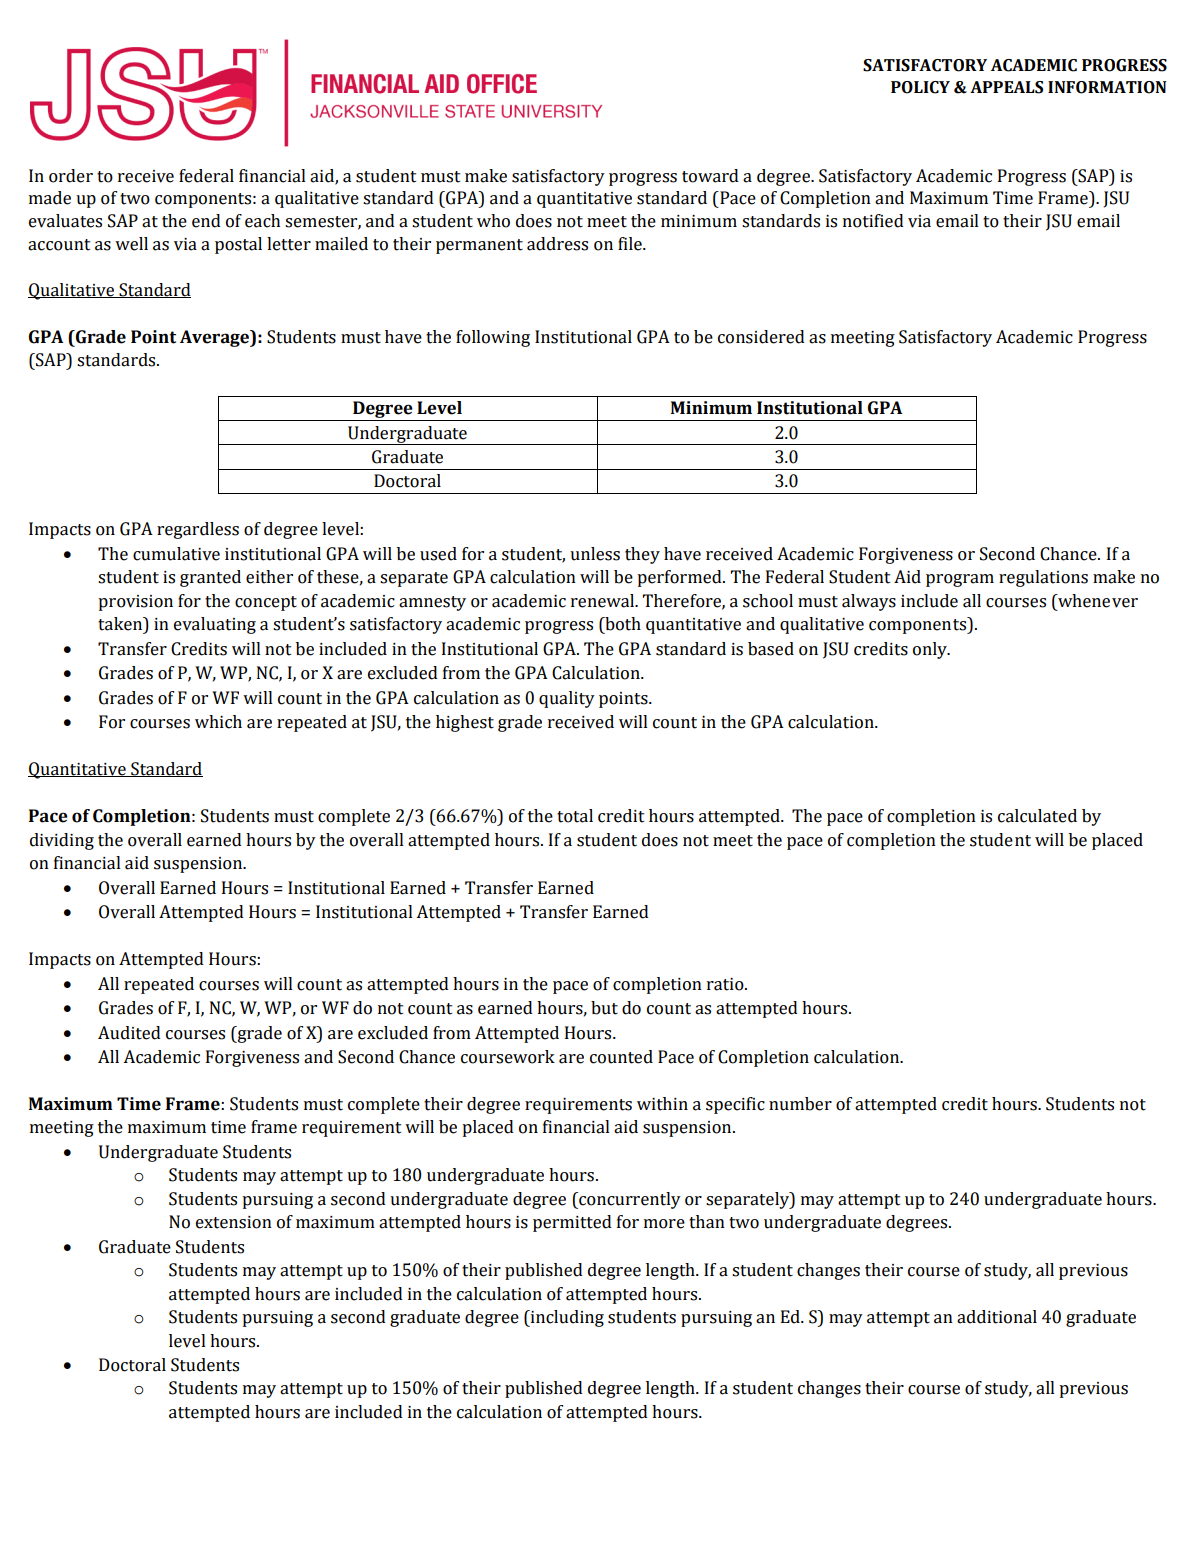  What do you see at coordinates (234, 1222) in the screenshot?
I see `extension` at bounding box center [234, 1222].
